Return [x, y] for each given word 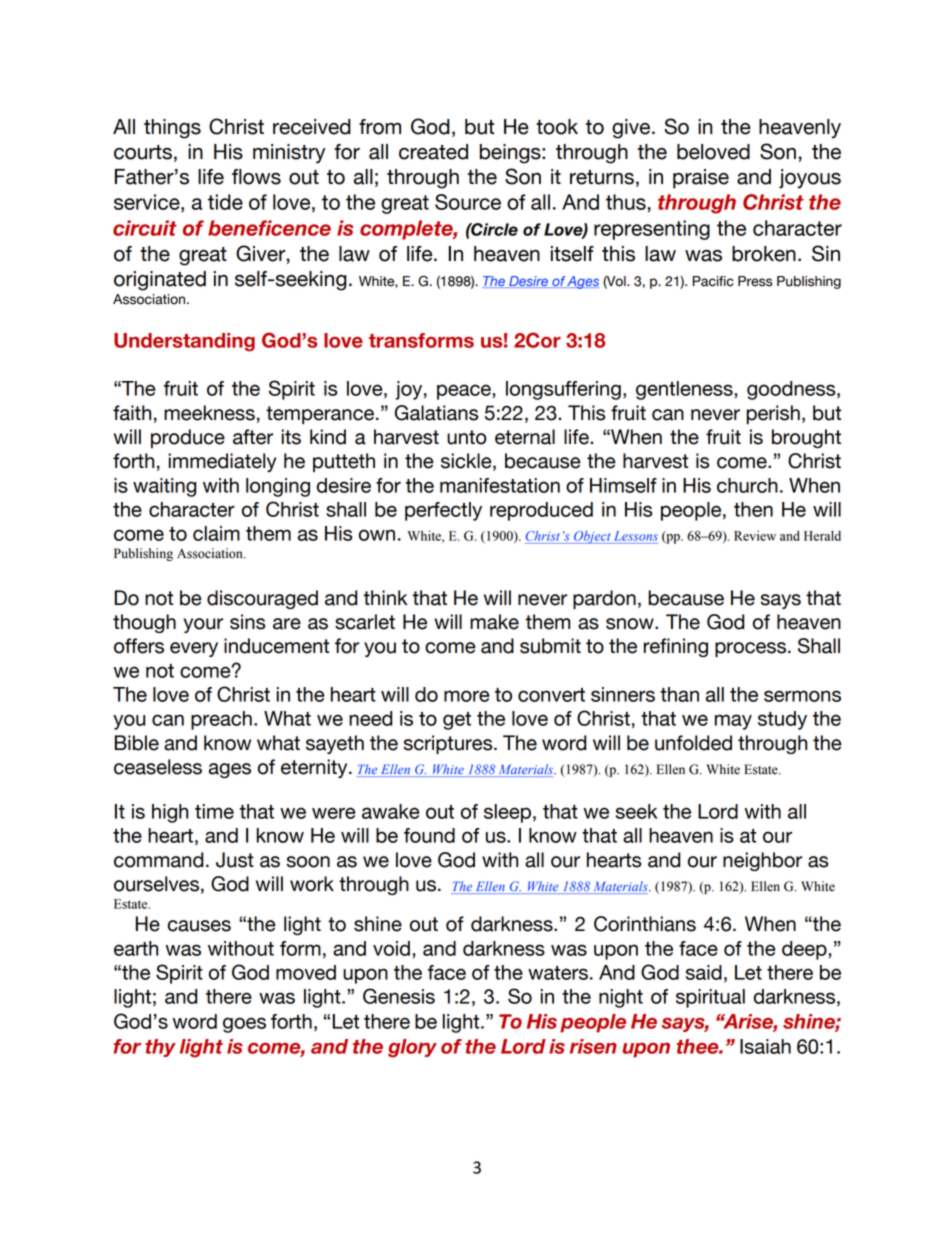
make [494, 622]
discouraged [262, 599]
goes [244, 1025]
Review [755, 535]
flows [256, 177]
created [433, 152]
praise [701, 179]
